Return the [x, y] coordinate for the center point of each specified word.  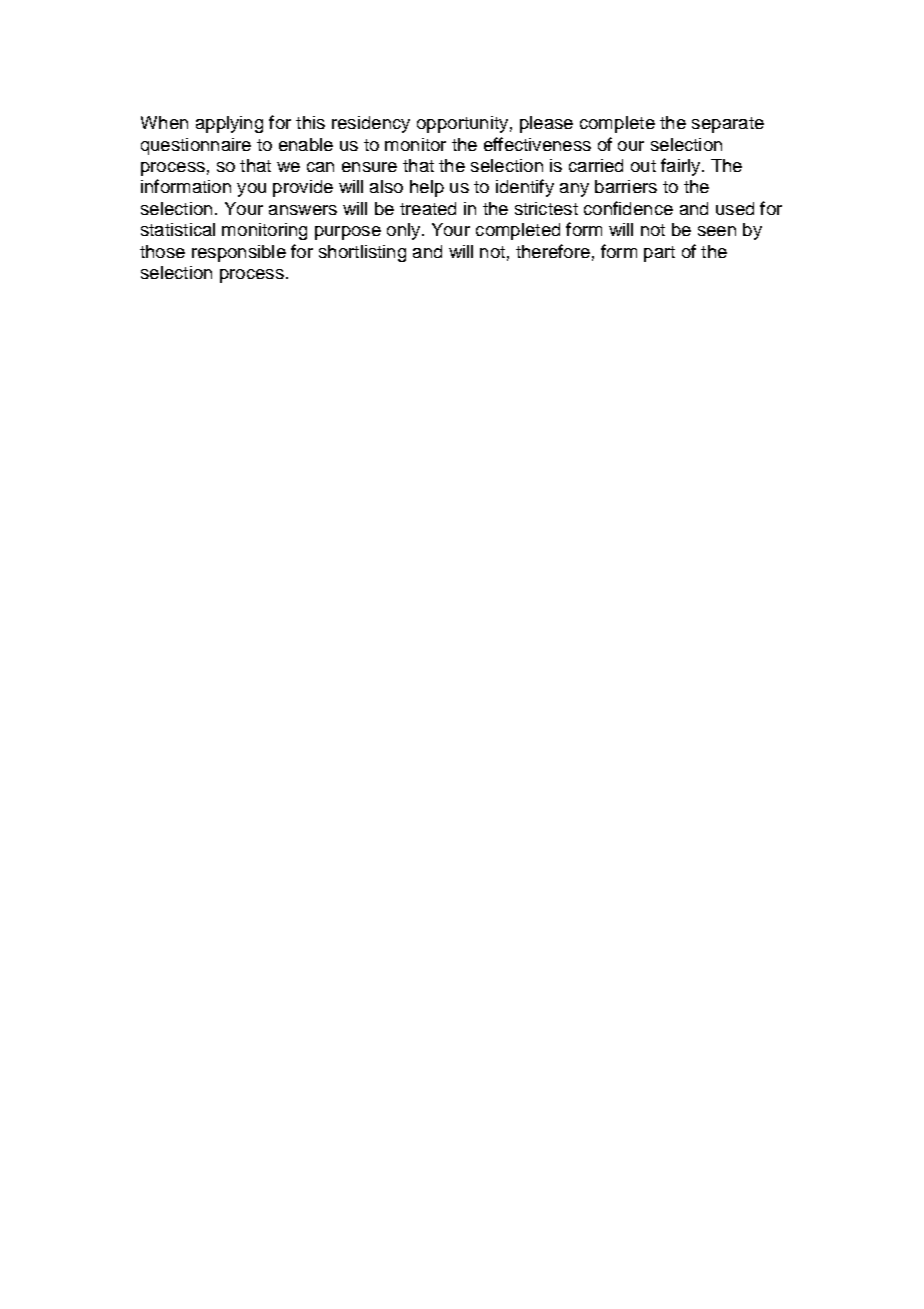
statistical [178, 229]
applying [229, 124]
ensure [369, 167]
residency [371, 124]
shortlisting [362, 253]
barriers [626, 186]
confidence [628, 208]
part [659, 254]
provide [303, 188]
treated [428, 208]
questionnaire [196, 146]
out [643, 166]
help [427, 188]
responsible [239, 253]
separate [728, 125]
